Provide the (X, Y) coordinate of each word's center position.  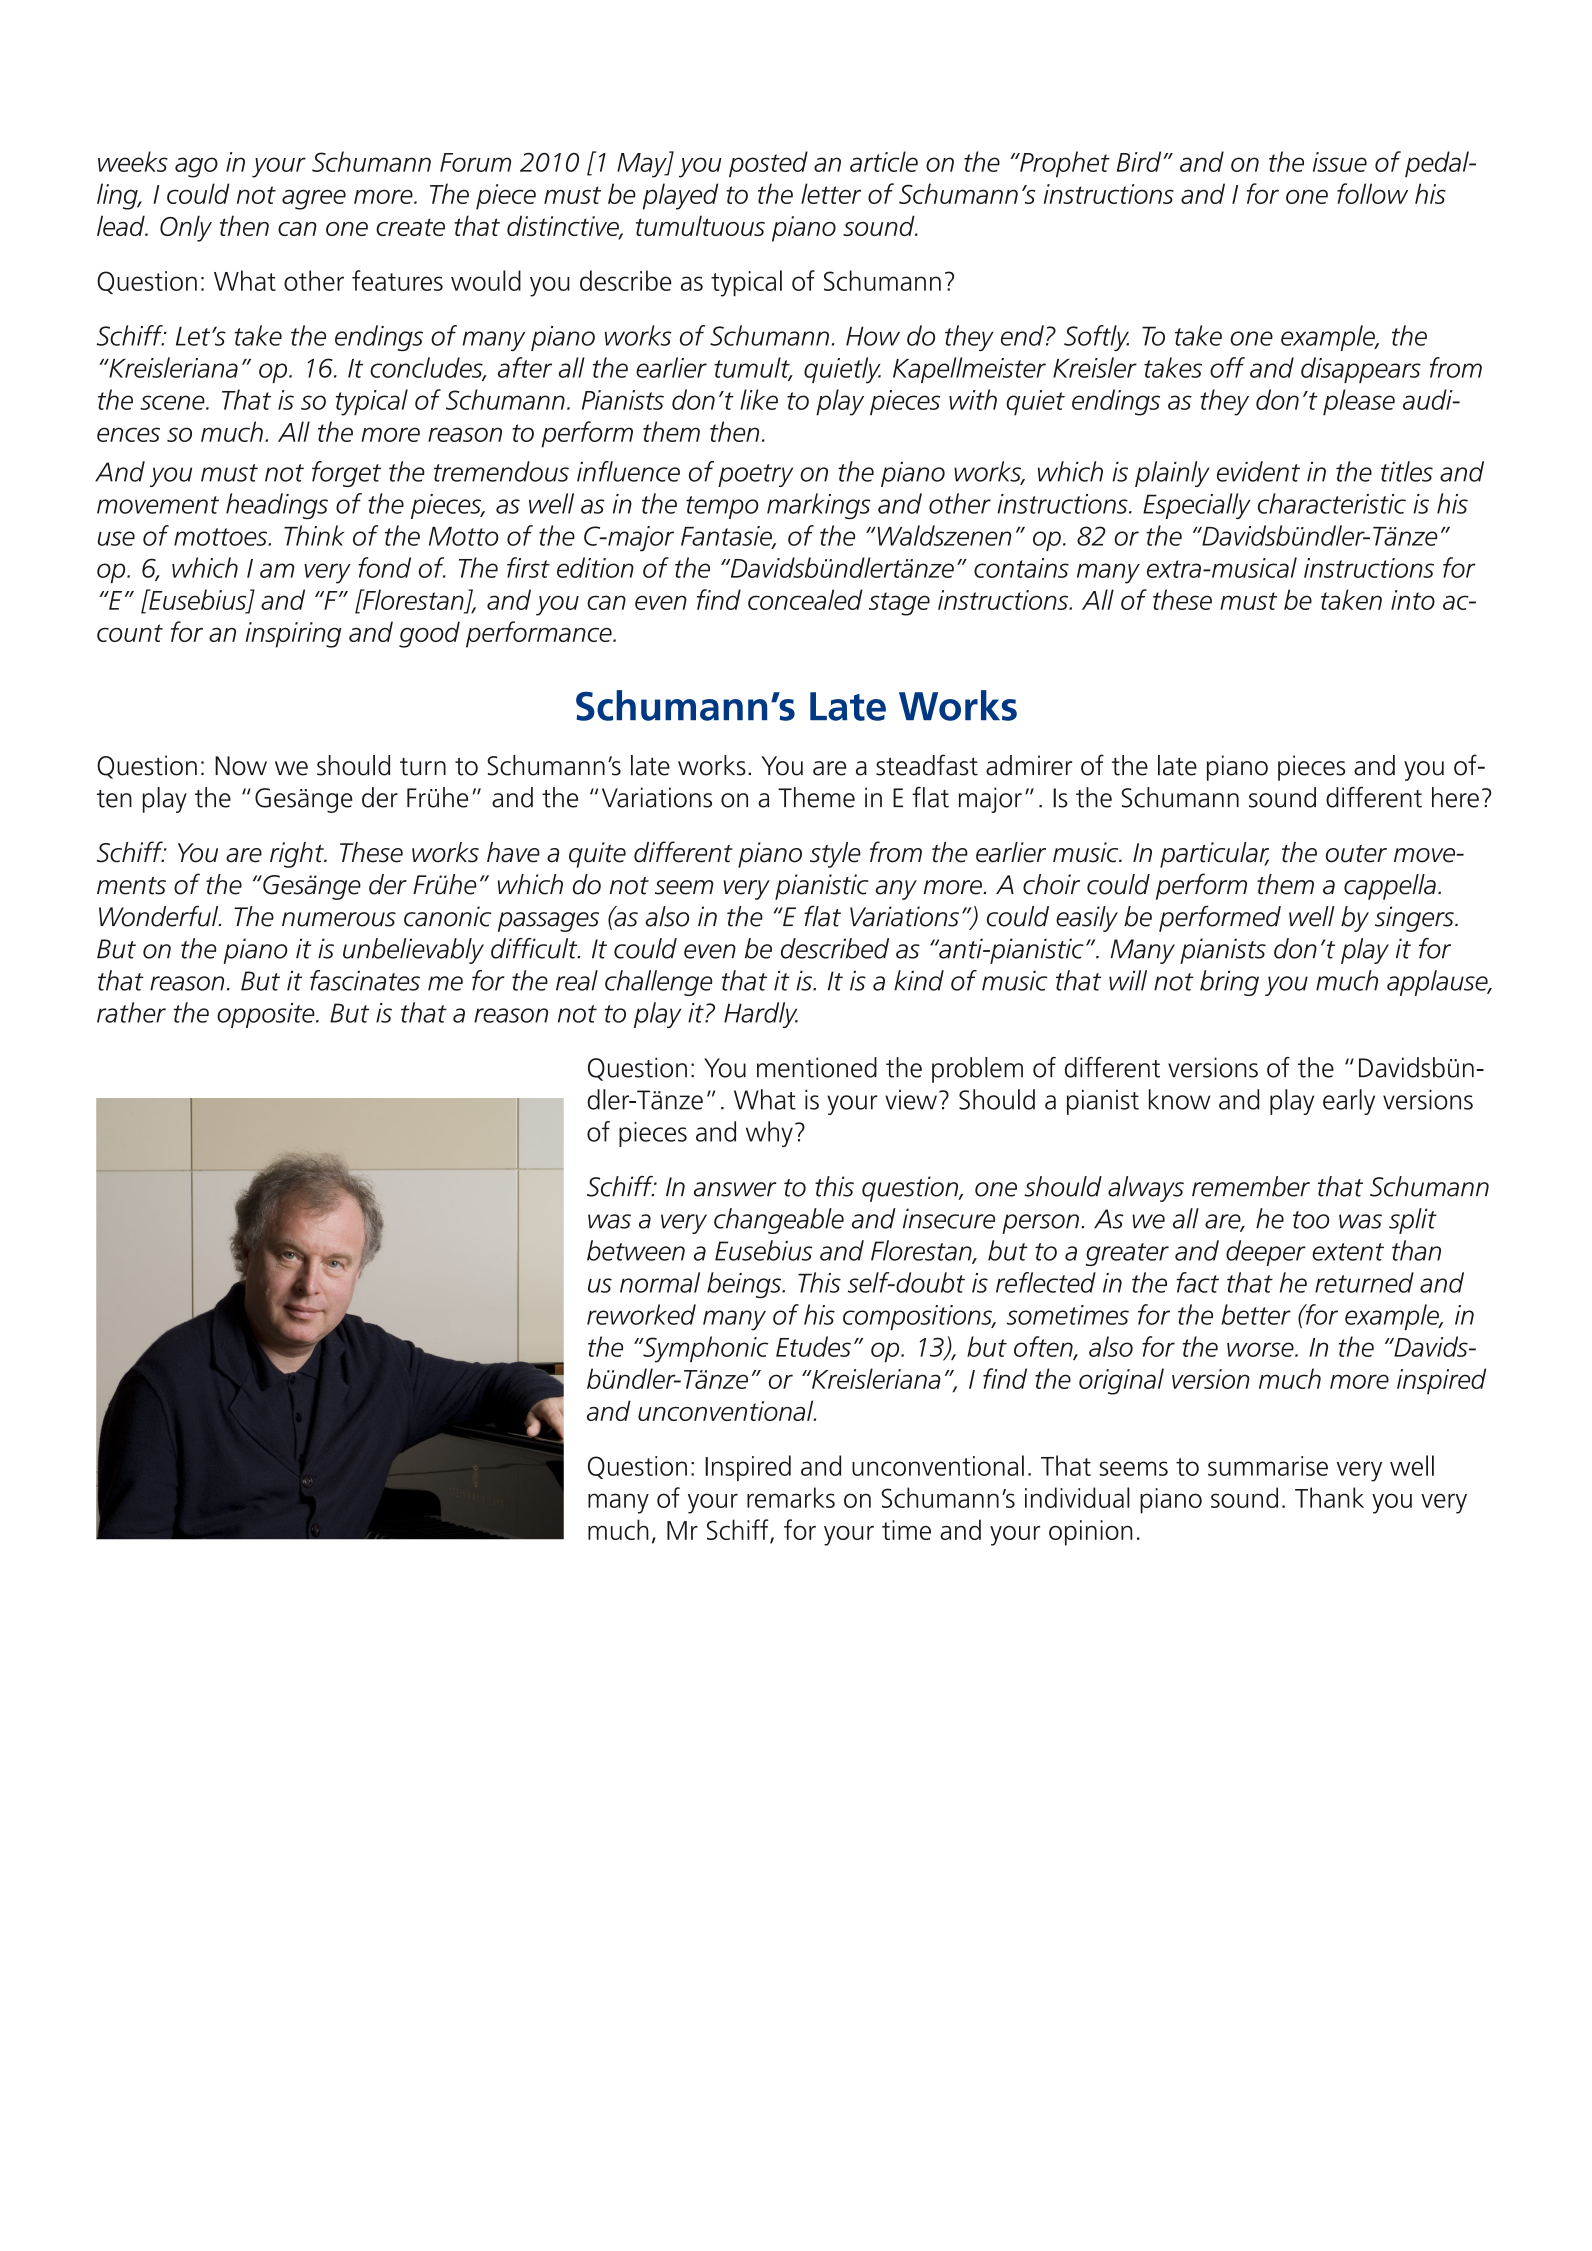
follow (1372, 193)
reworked (641, 1314)
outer (1356, 854)
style (835, 855)
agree (314, 199)
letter (831, 193)
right (298, 855)
